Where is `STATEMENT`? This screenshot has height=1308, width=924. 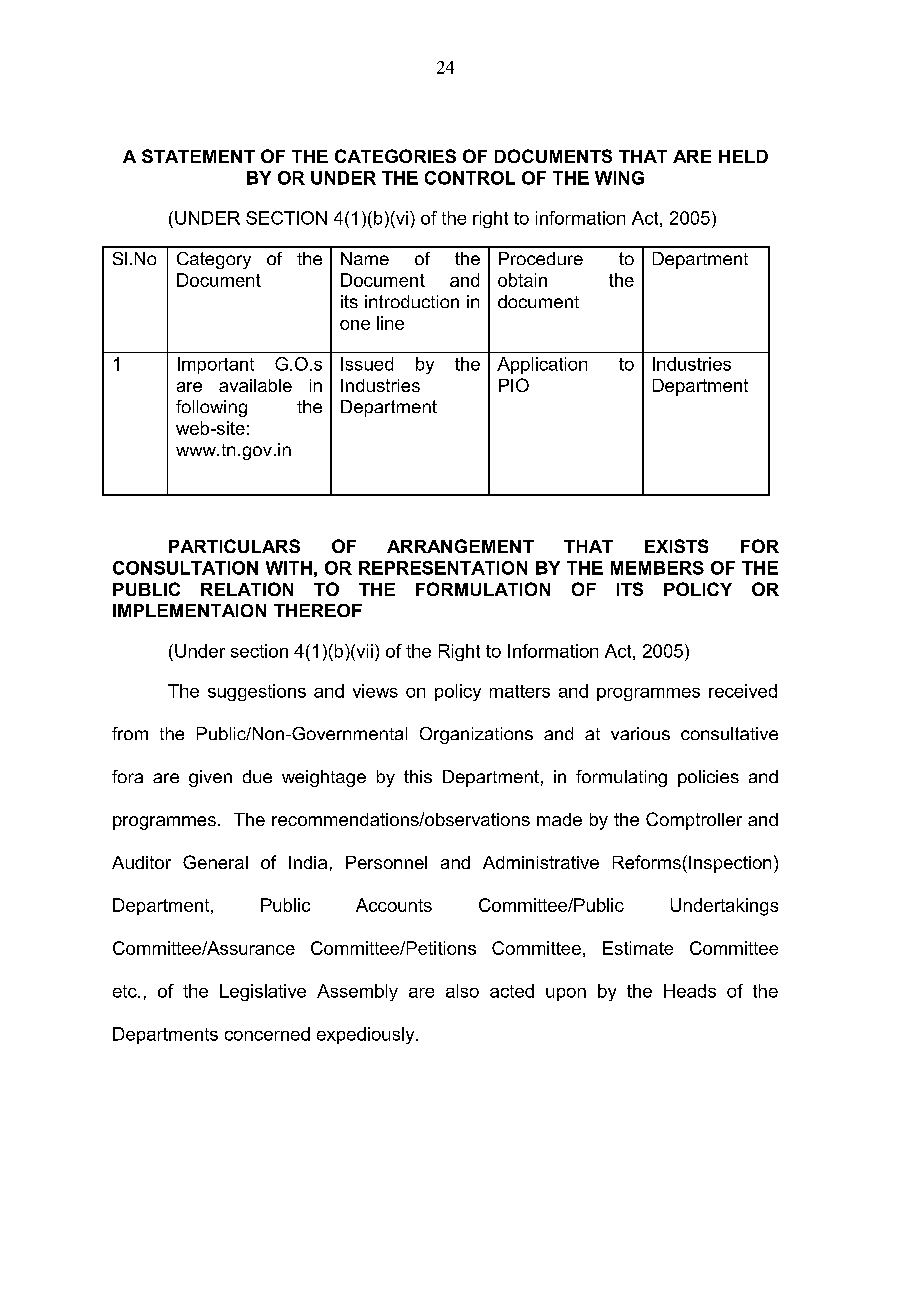
STATEMENT is located at coordinates (198, 156).
